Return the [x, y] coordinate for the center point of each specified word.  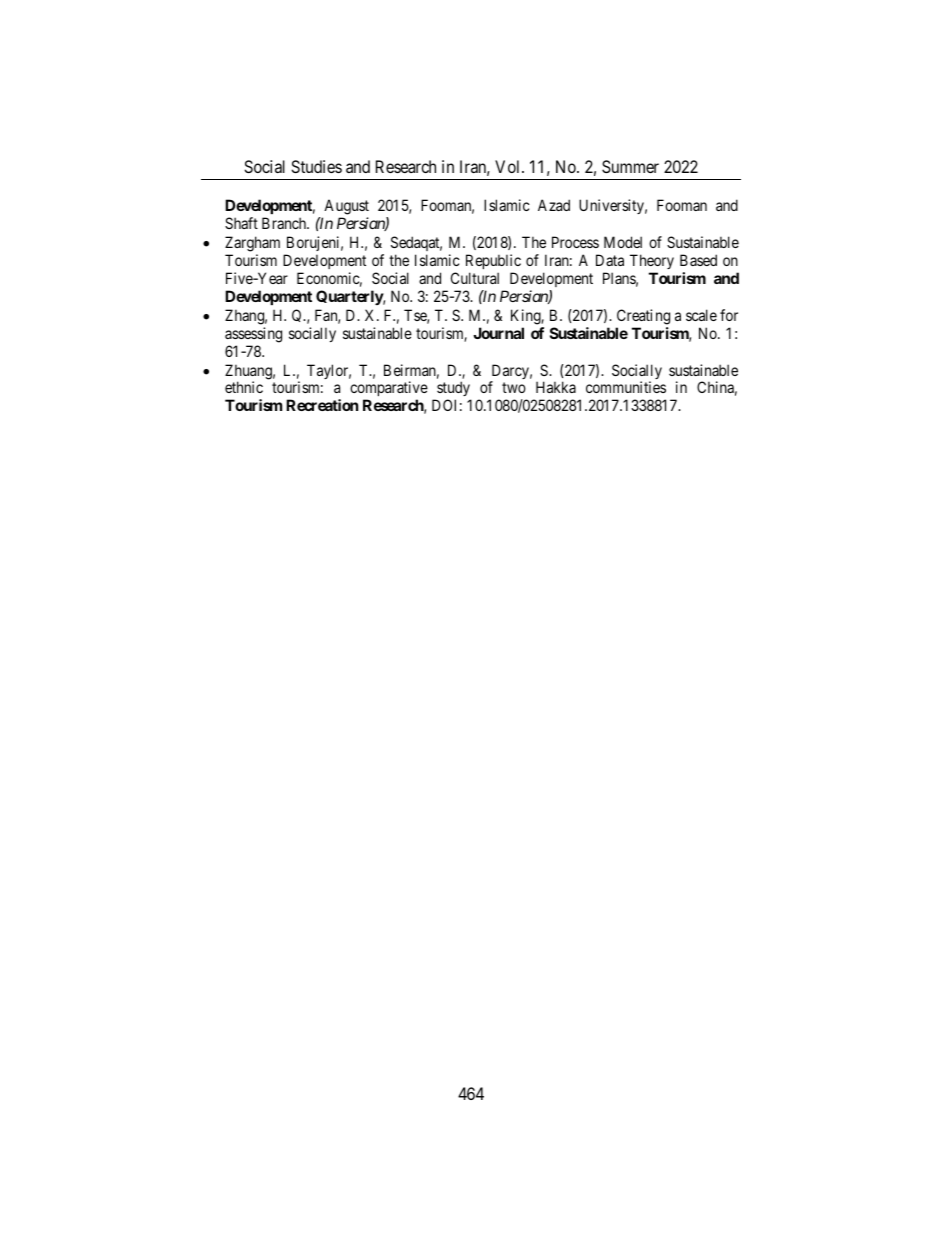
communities [626, 387]
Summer [630, 166]
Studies [316, 166]
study [453, 390]
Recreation [322, 405]
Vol [509, 166]
